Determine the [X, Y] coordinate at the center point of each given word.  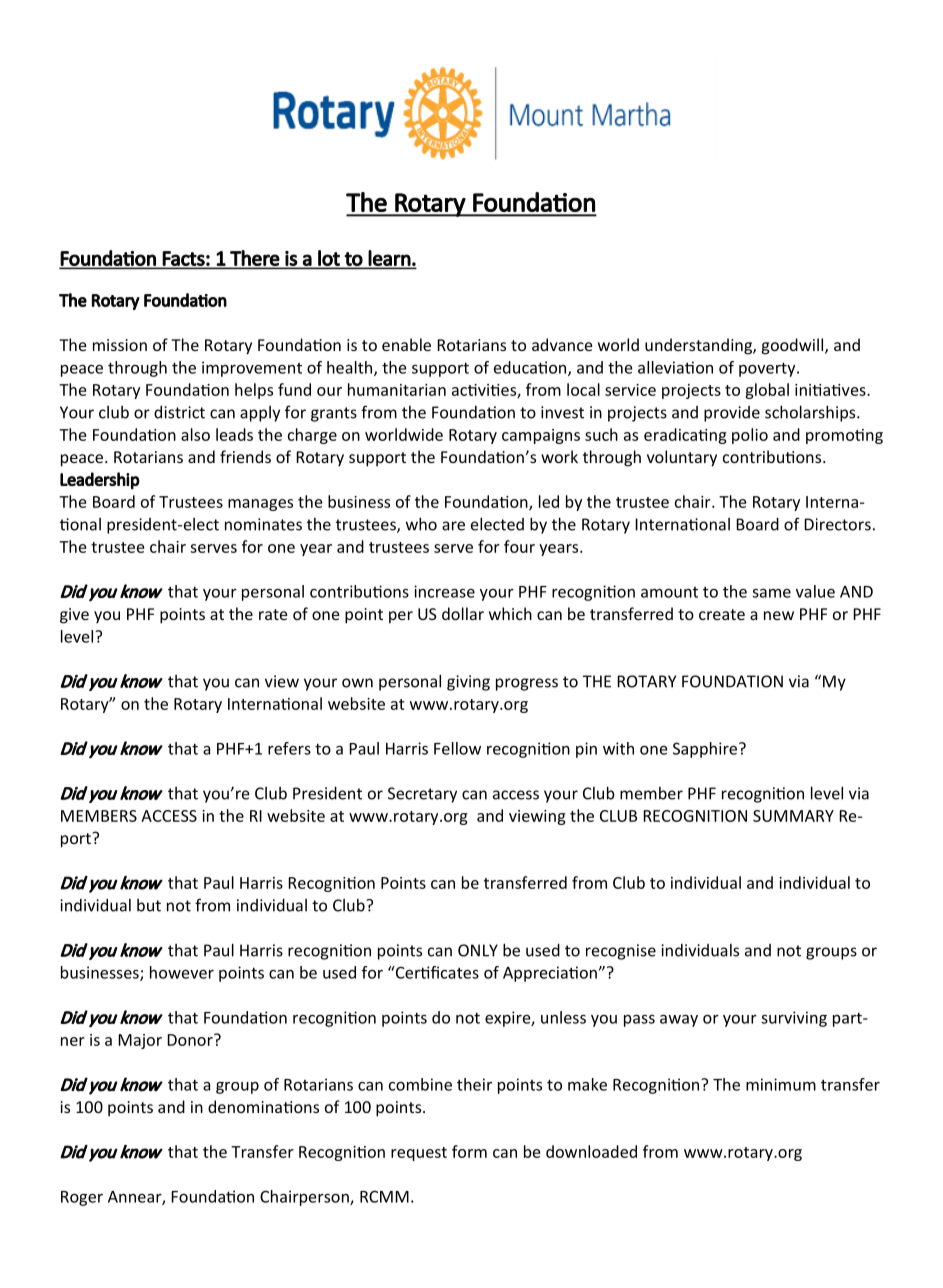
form [469, 1151]
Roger [82, 1198]
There [254, 259]
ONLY [478, 950]
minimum [781, 1084]
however [182, 972]
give [74, 616]
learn [389, 259]
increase [444, 591]
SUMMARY [793, 816]
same [771, 593]
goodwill [794, 346]
